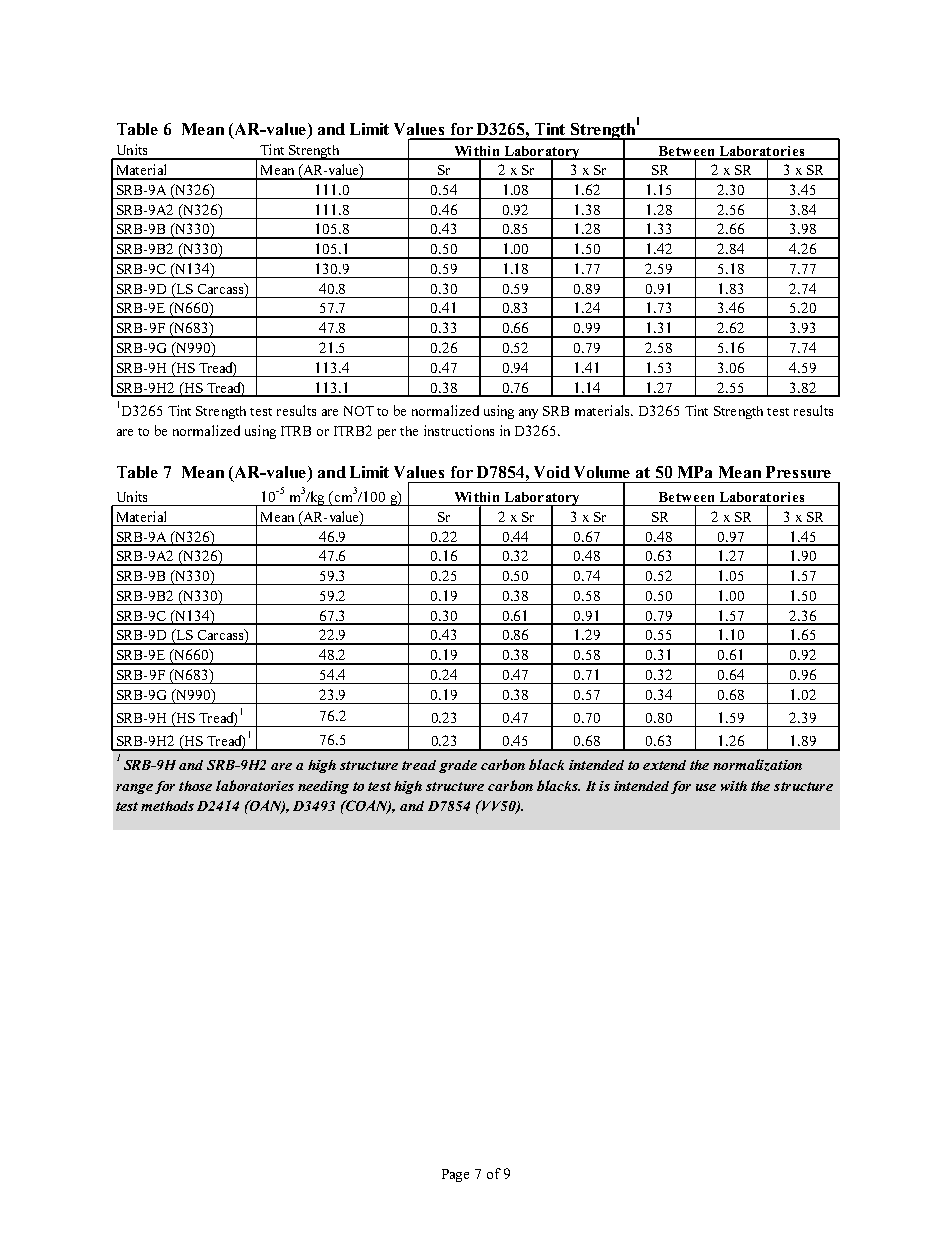  I want to click on normalization, so click(757, 765).
